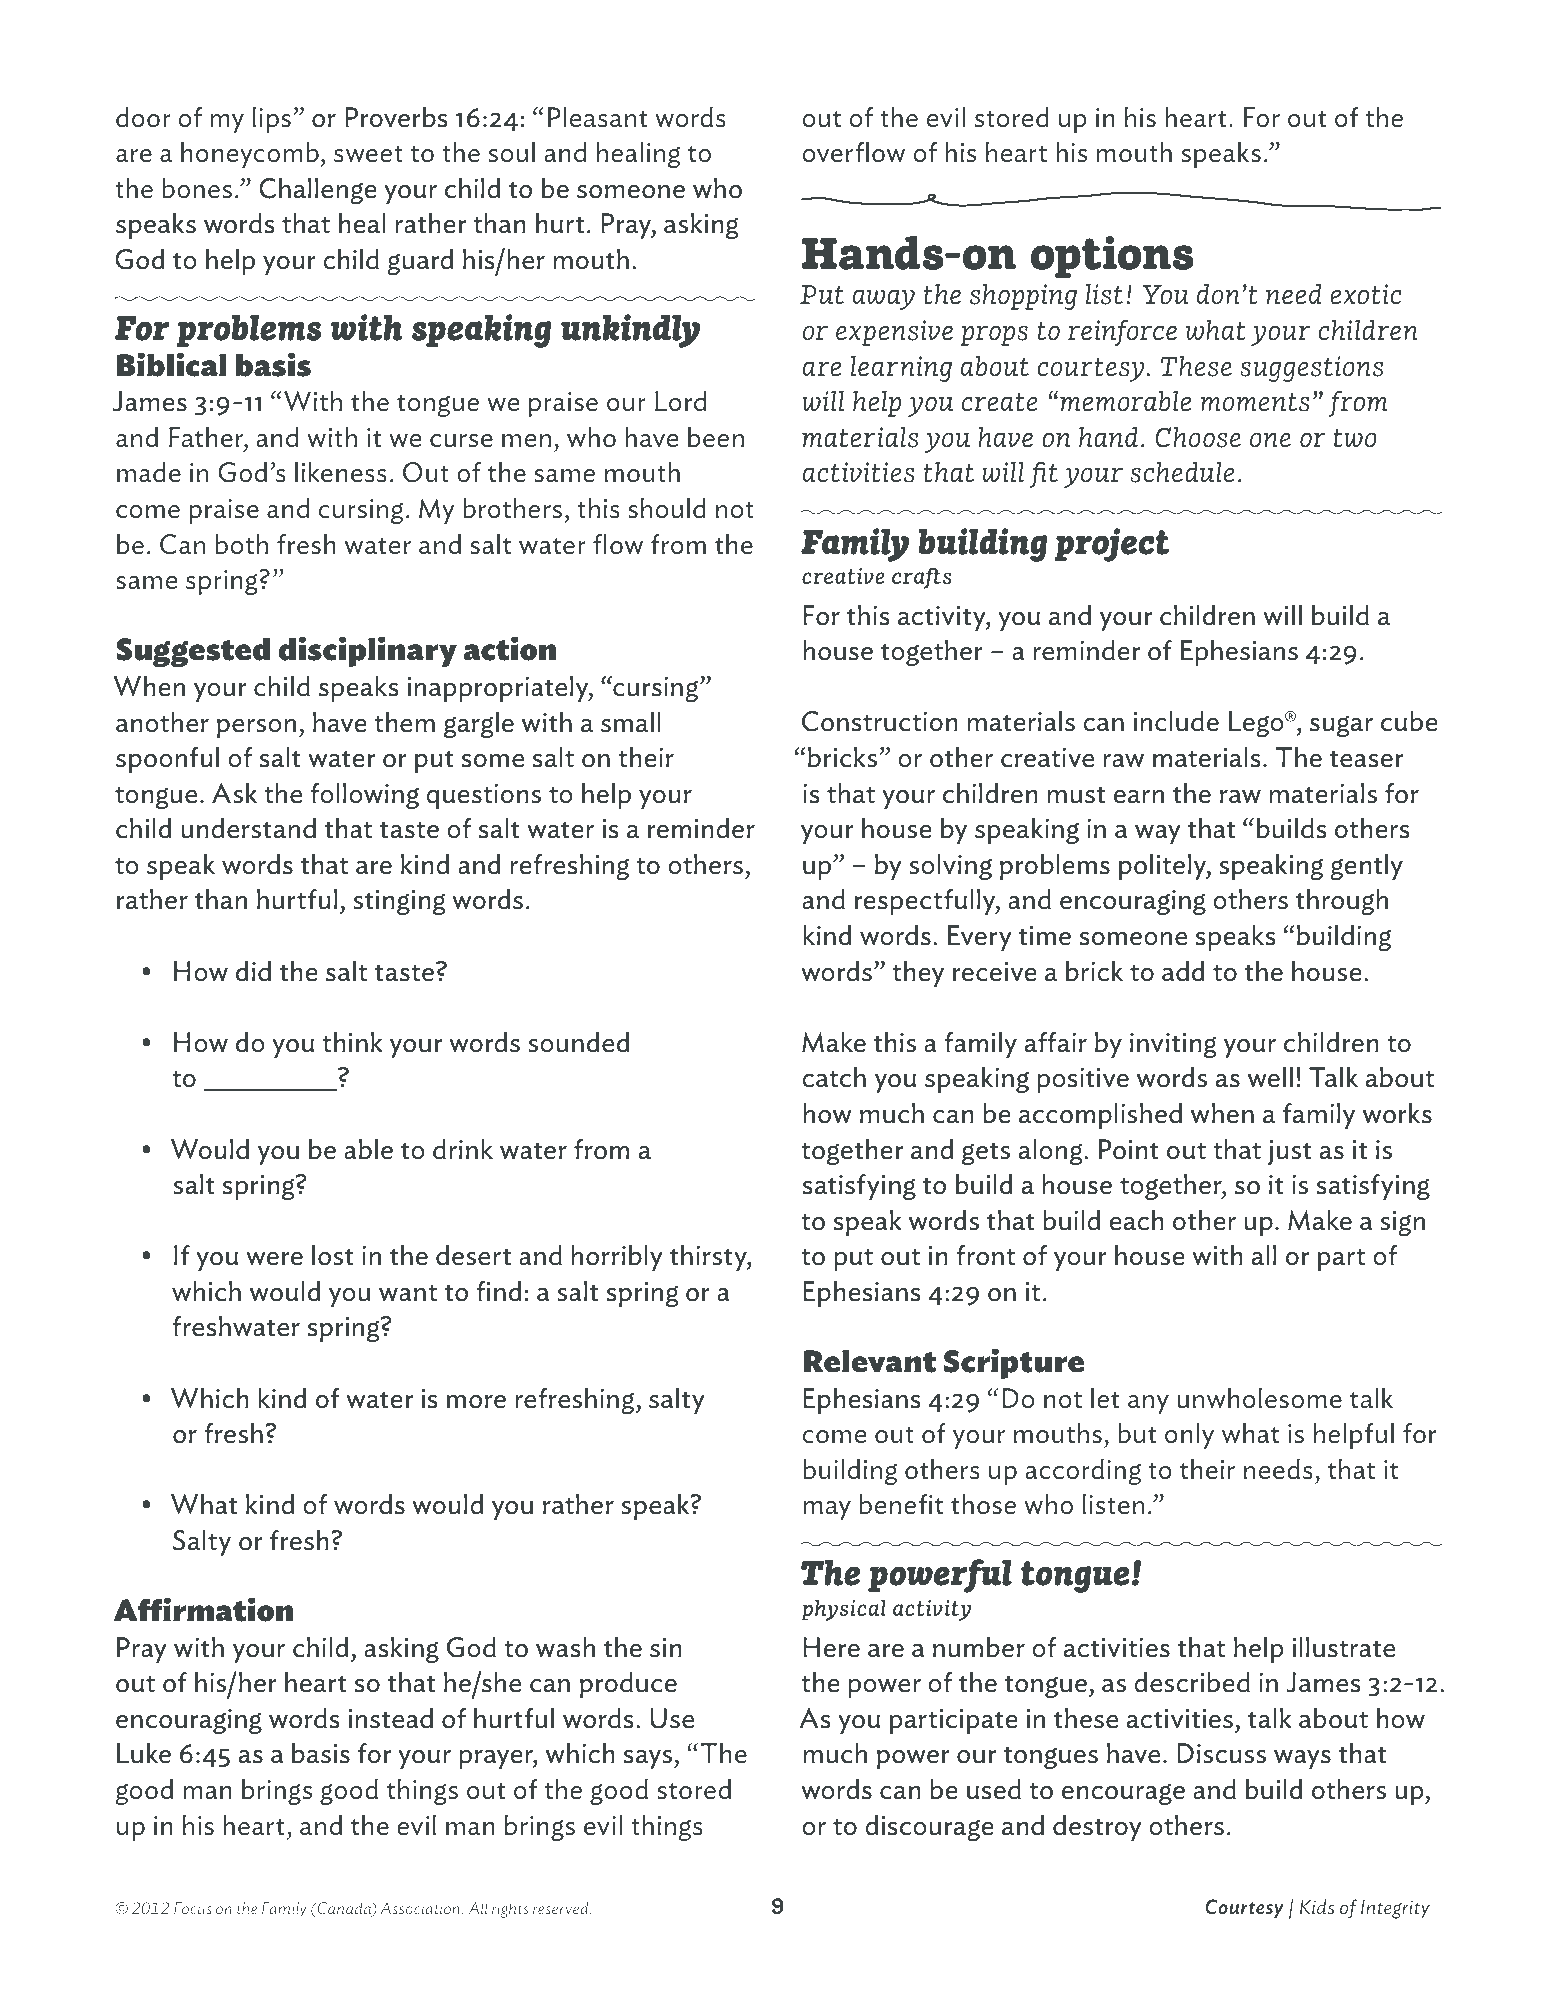 Image resolution: width=1556 pixels, height=2013 pixels. What do you see at coordinates (1270, 1077) in the page?
I see `well` at bounding box center [1270, 1077].
